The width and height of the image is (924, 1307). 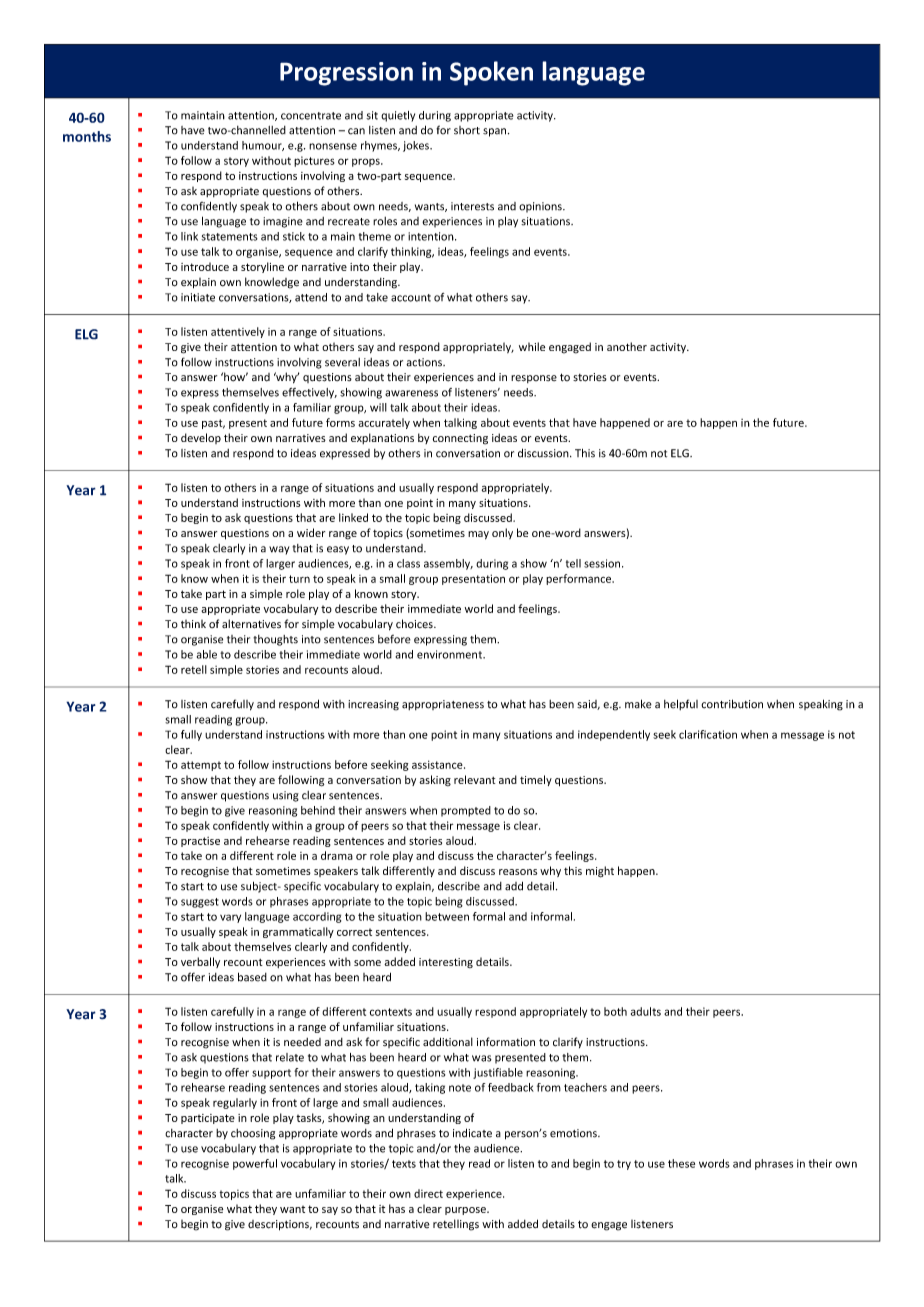 I want to click on opinions, so click(x=541, y=207).
